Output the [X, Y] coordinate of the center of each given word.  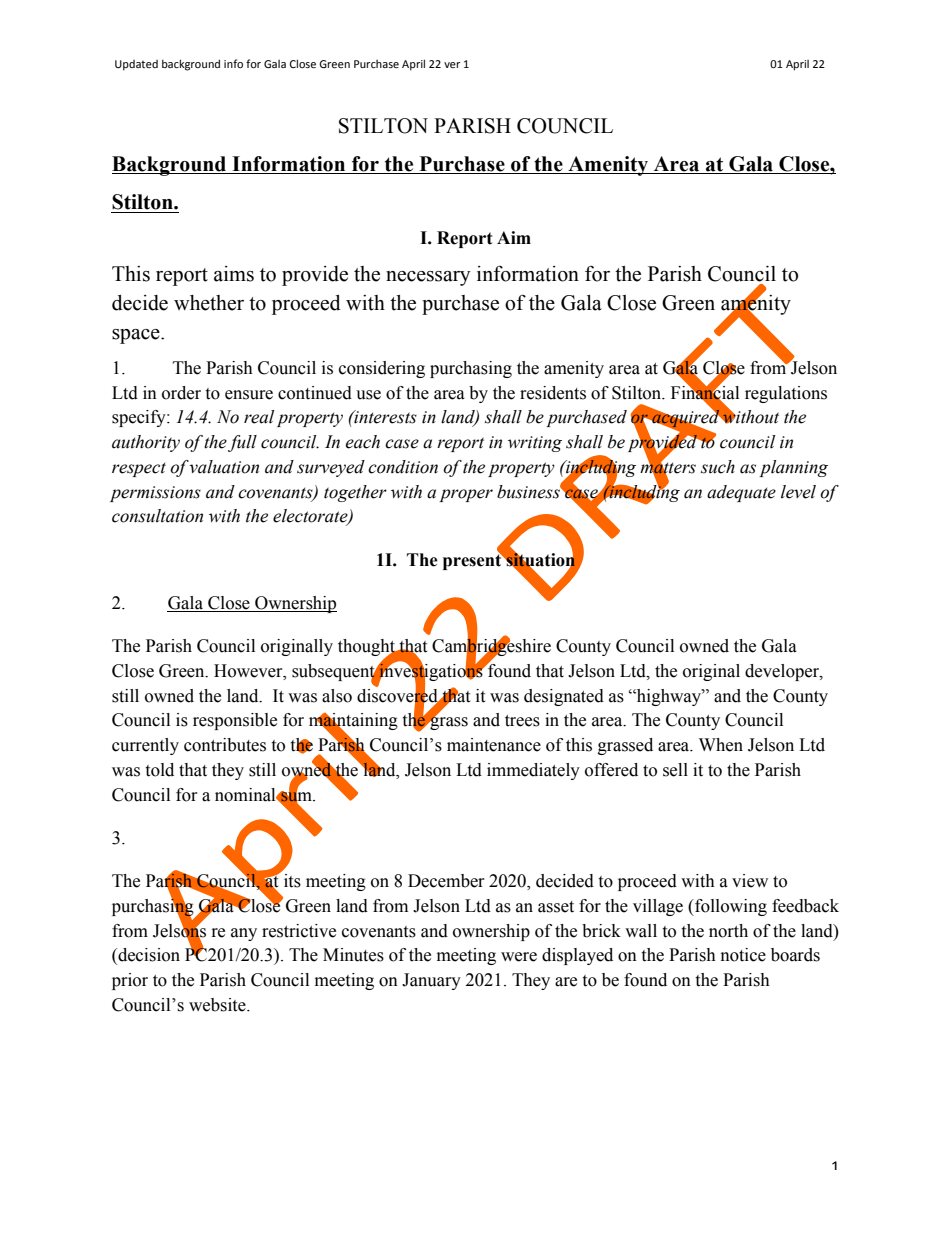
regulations [786, 394]
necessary [428, 278]
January [431, 981]
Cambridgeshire [491, 648]
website [218, 1005]
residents [553, 393]
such [718, 467]
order [181, 393]
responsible [235, 721]
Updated [136, 65]
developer [783, 672]
